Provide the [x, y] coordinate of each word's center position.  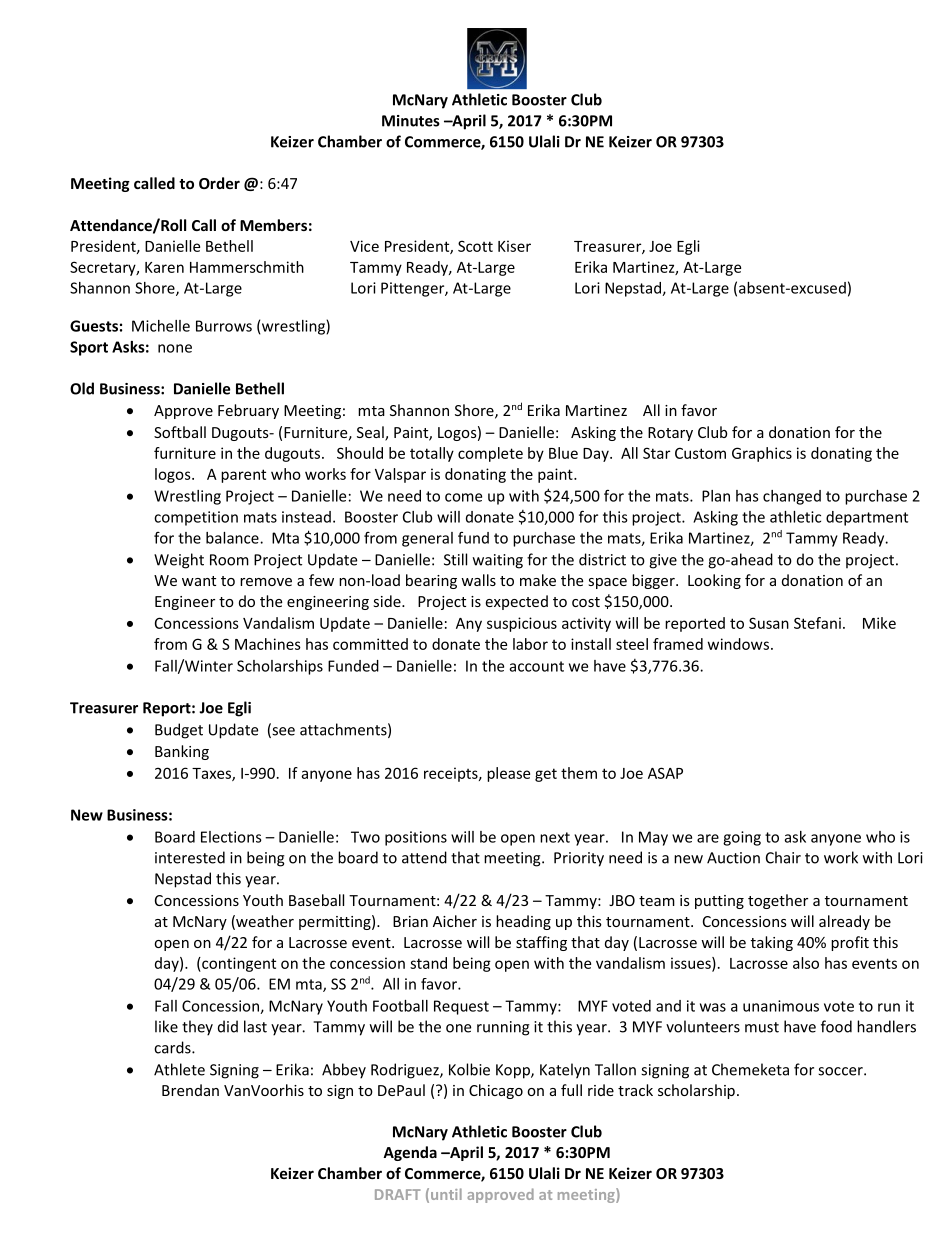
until [446, 1194]
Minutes [411, 121]
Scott [475, 246]
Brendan [190, 1090]
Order [219, 183]
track [635, 1090]
